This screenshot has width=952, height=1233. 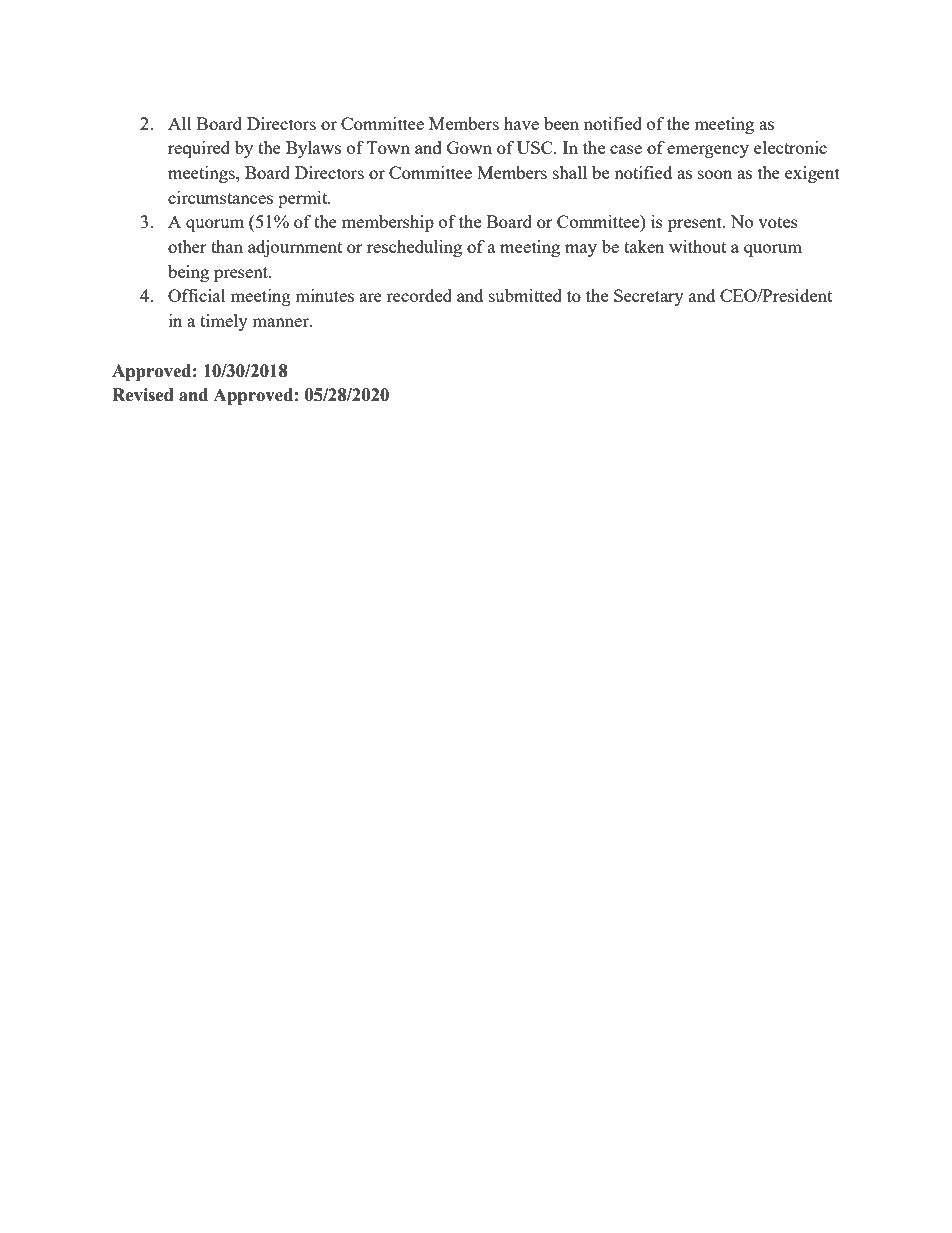 What do you see at coordinates (143, 395) in the screenshot?
I see `Revised` at bounding box center [143, 395].
